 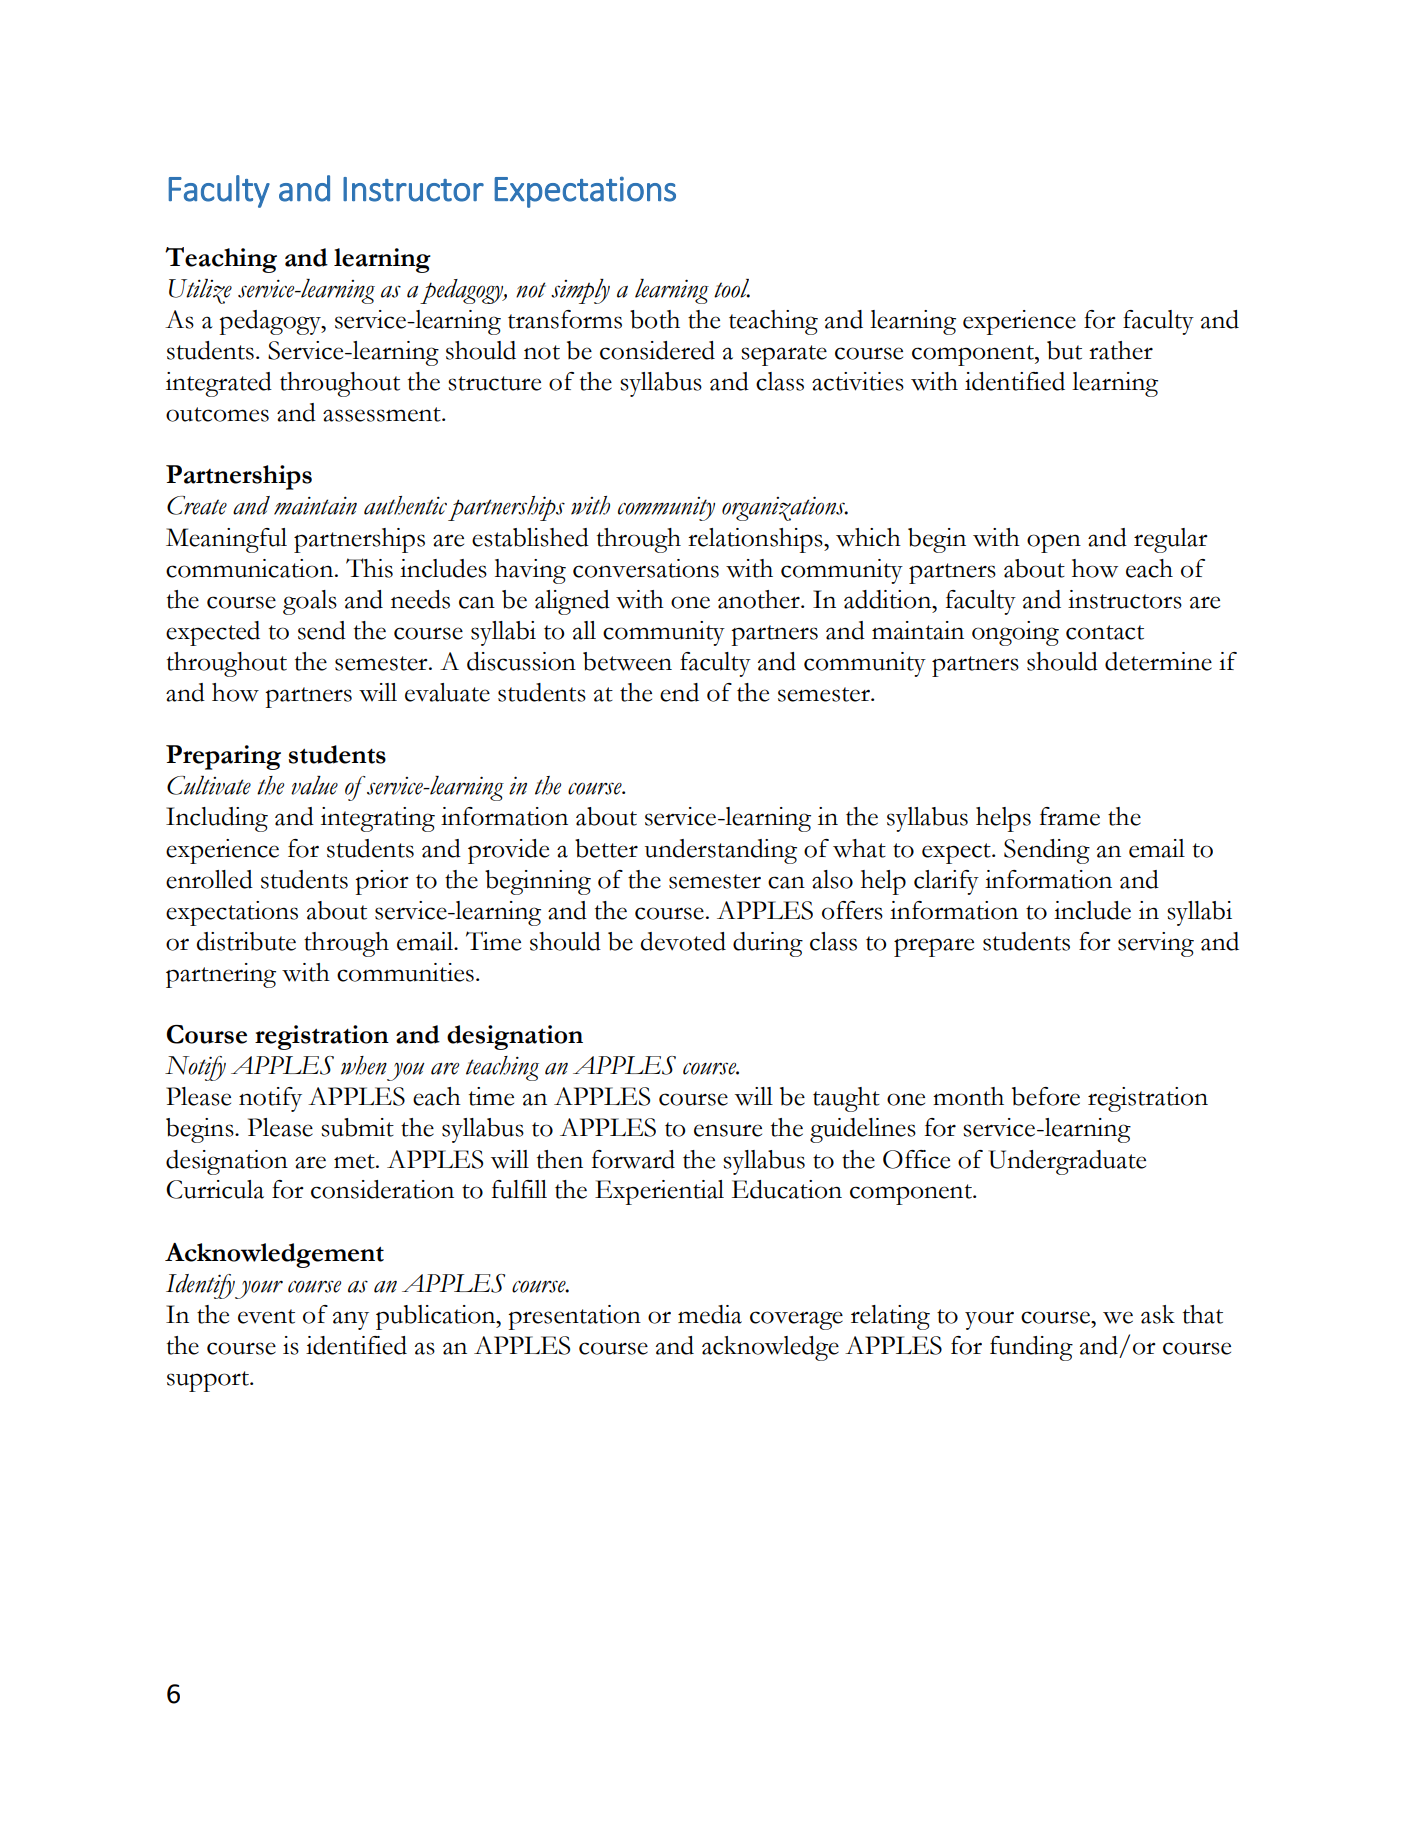 What do you see at coordinates (351, 1320) in the screenshot?
I see `any` at bounding box center [351, 1320].
